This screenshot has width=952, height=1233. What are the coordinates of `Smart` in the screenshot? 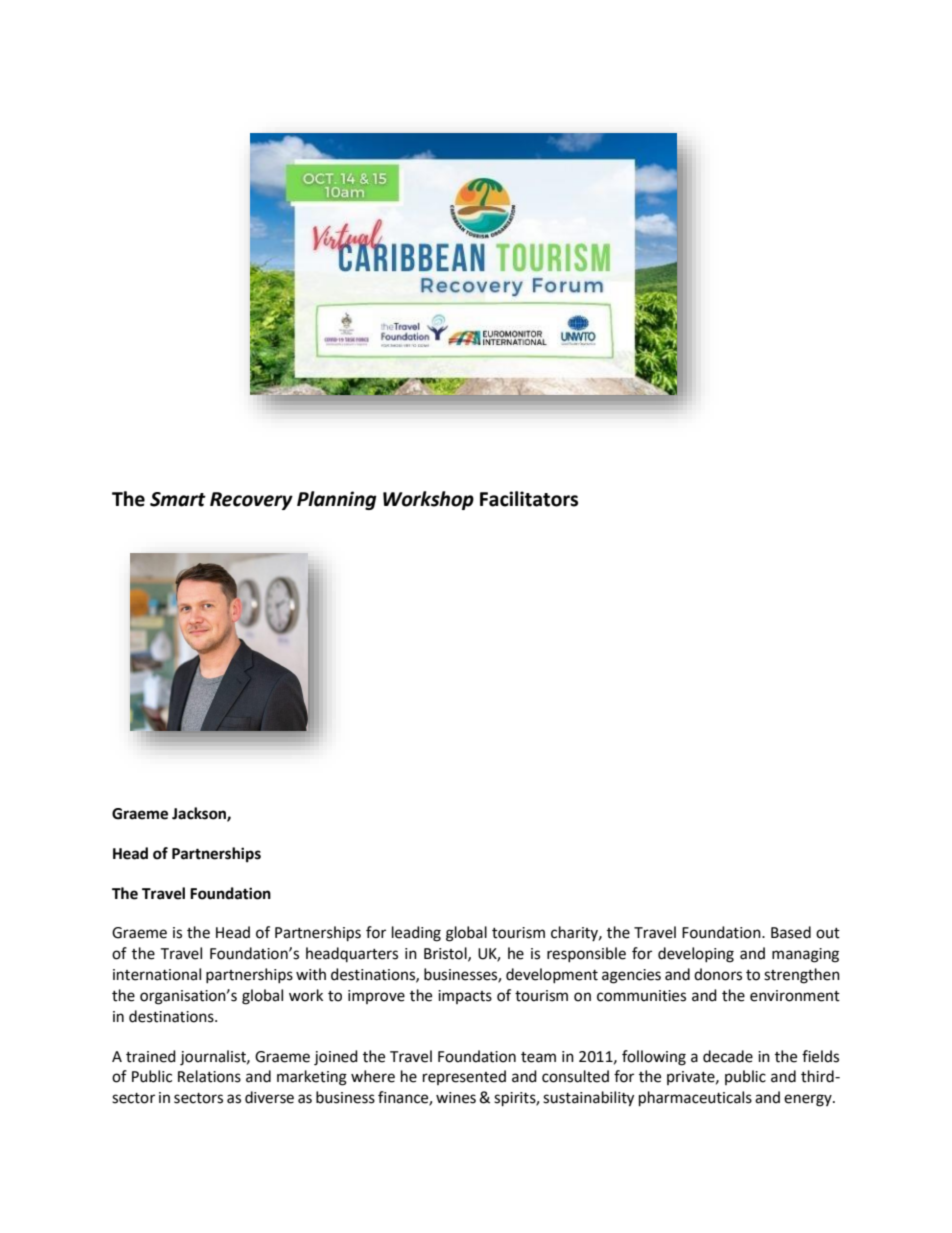 It's located at (178, 499).
